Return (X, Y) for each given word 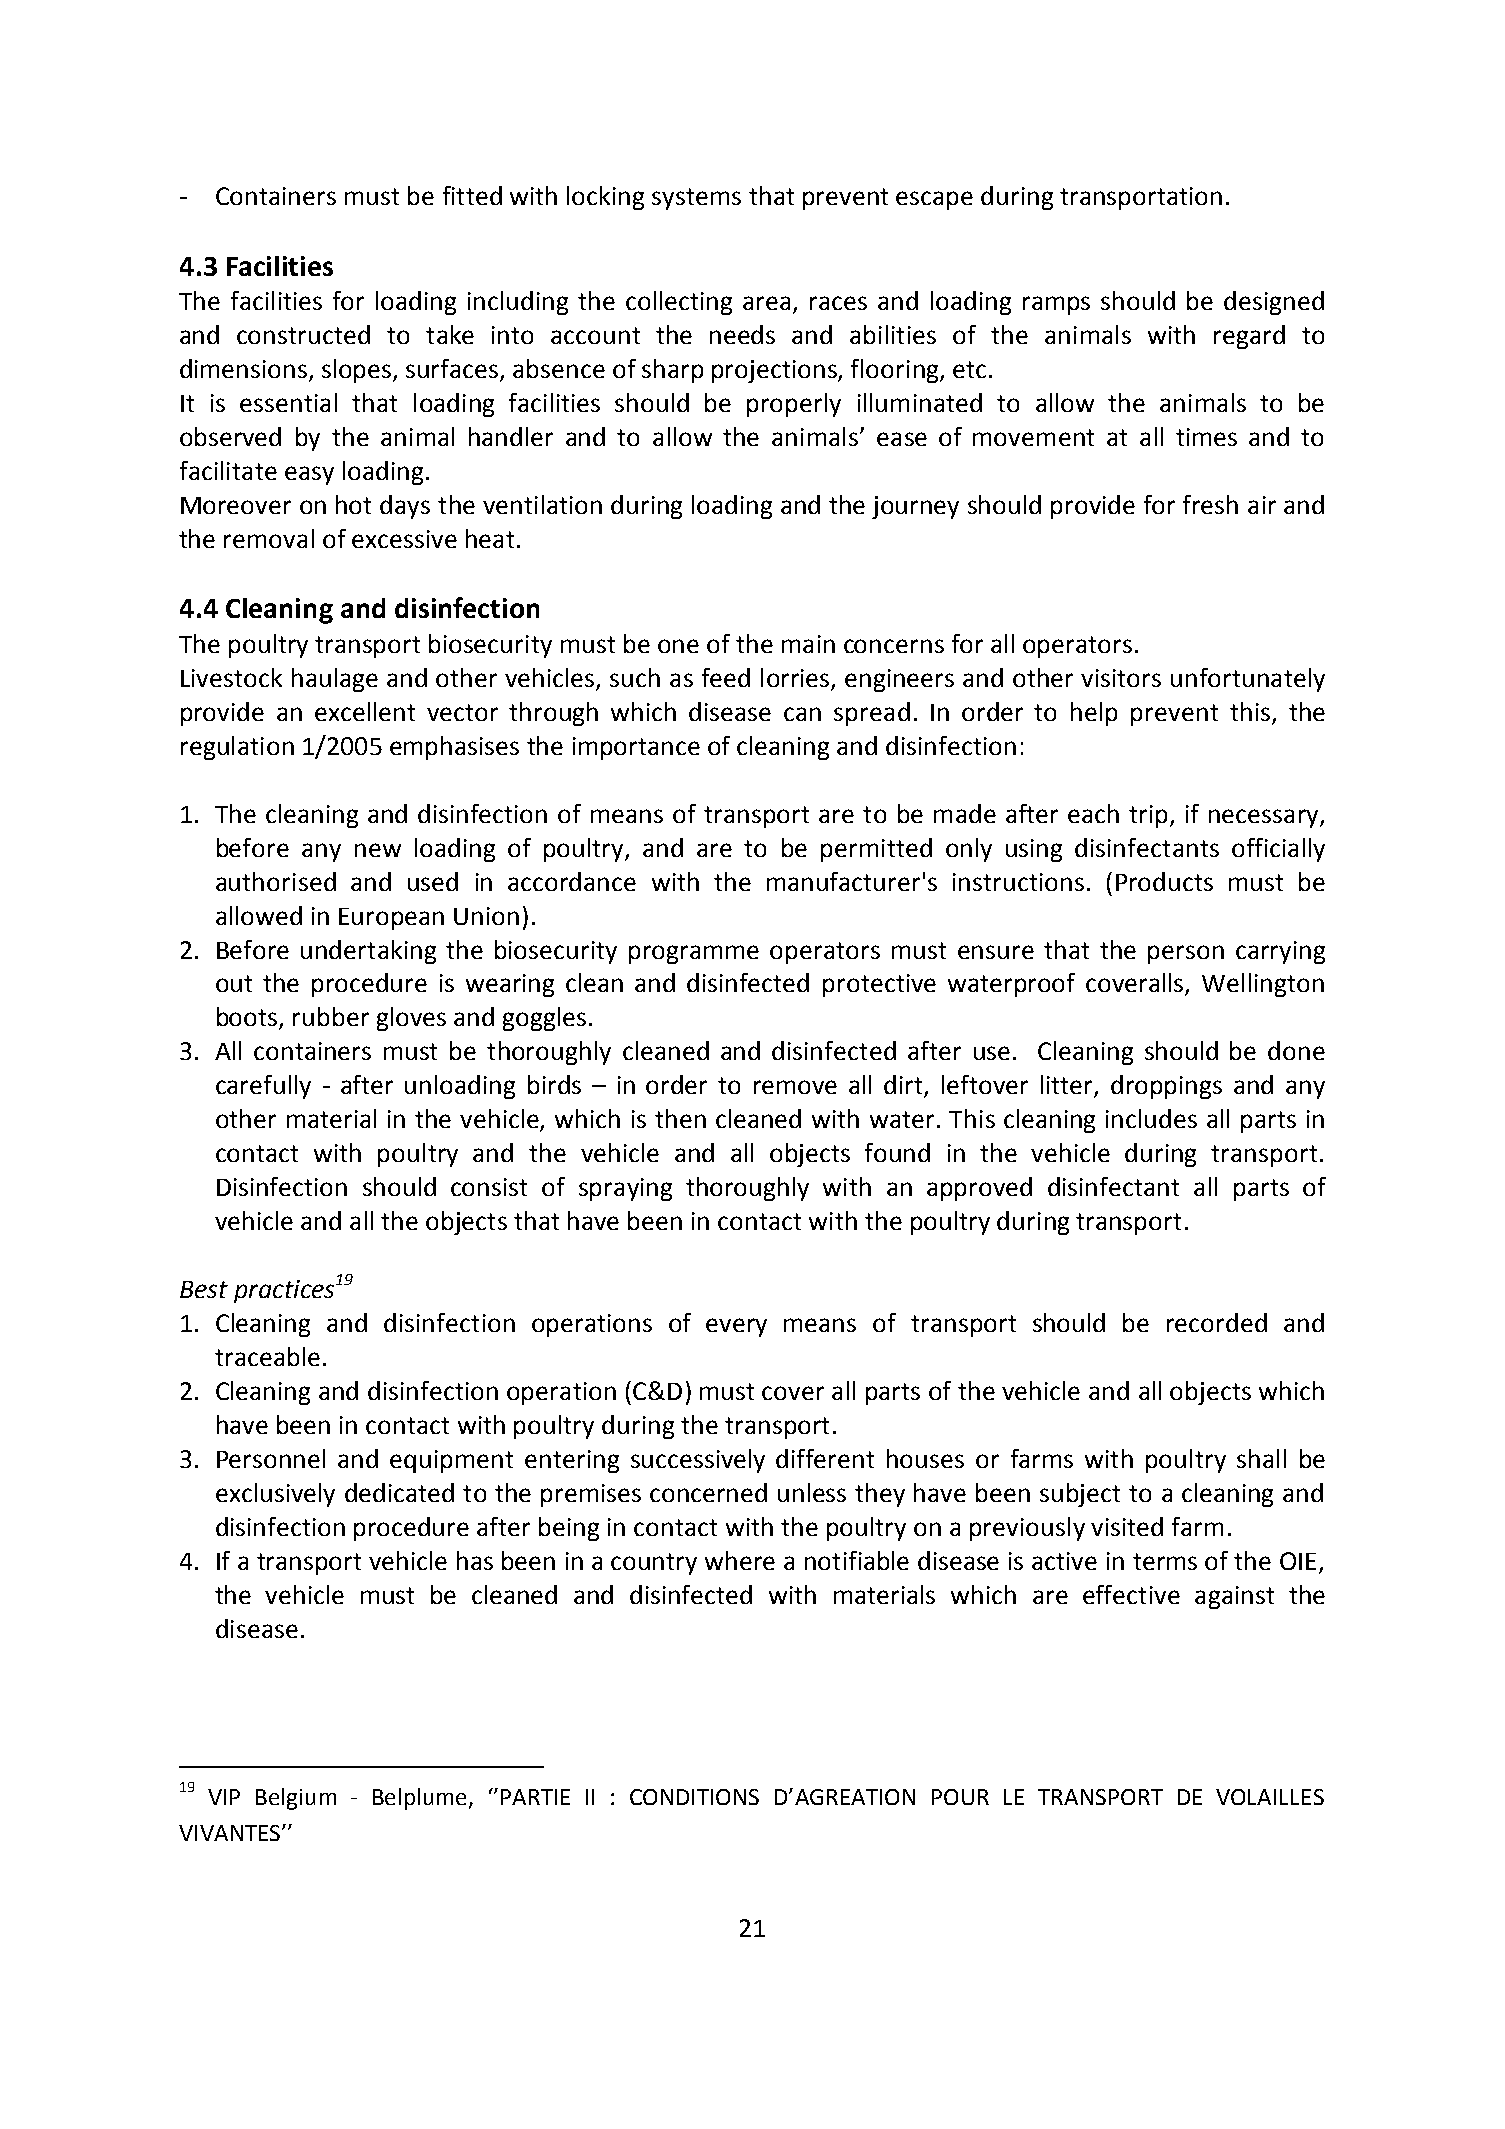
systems (696, 199)
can (802, 714)
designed (1274, 303)
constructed (303, 334)
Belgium (296, 1799)
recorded (1217, 1322)
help (1094, 714)
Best (204, 1289)
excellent (365, 711)
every (736, 1327)
